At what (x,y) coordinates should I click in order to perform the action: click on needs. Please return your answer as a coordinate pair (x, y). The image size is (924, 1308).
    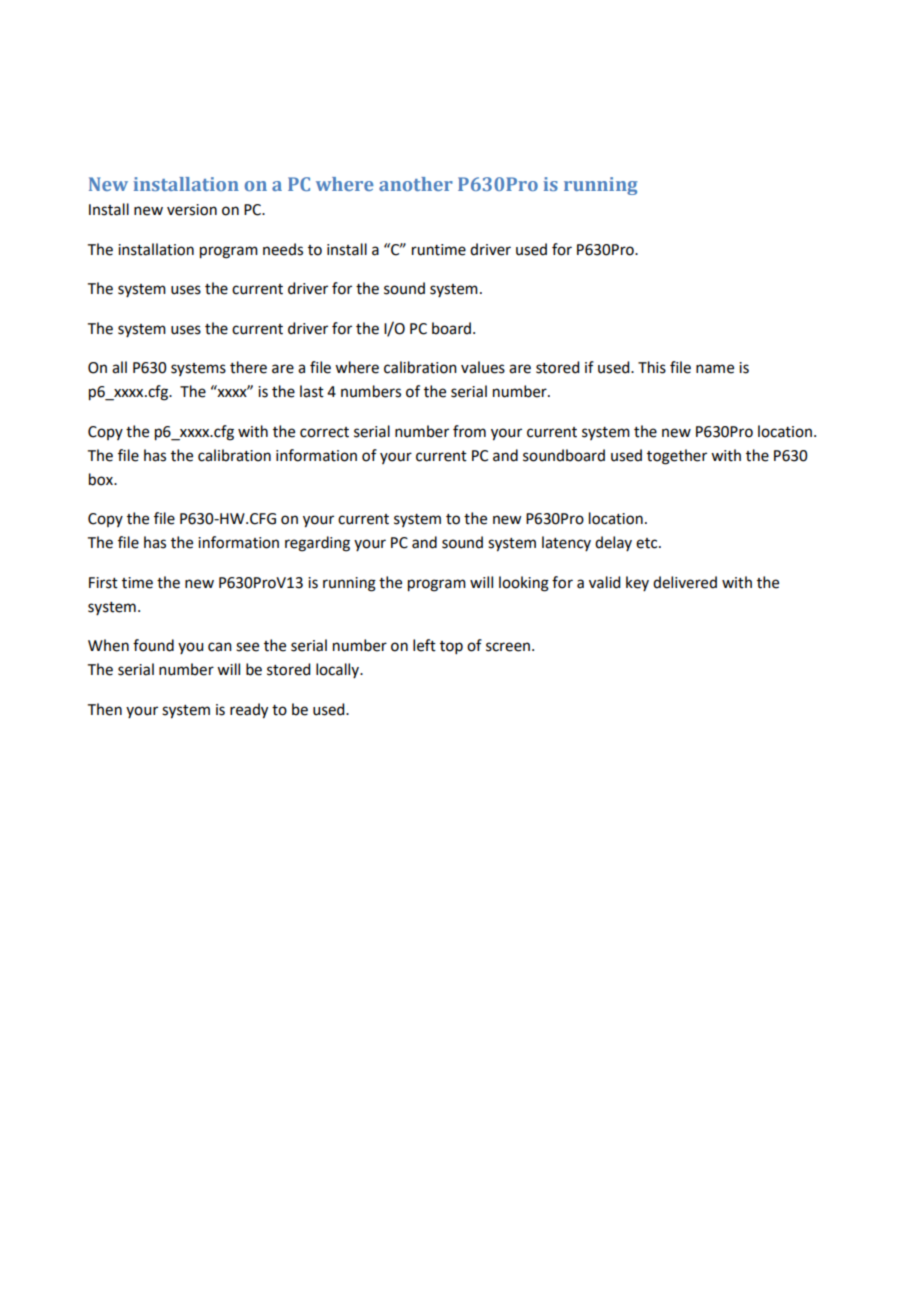
    Looking at the image, I should click on (283, 249).
